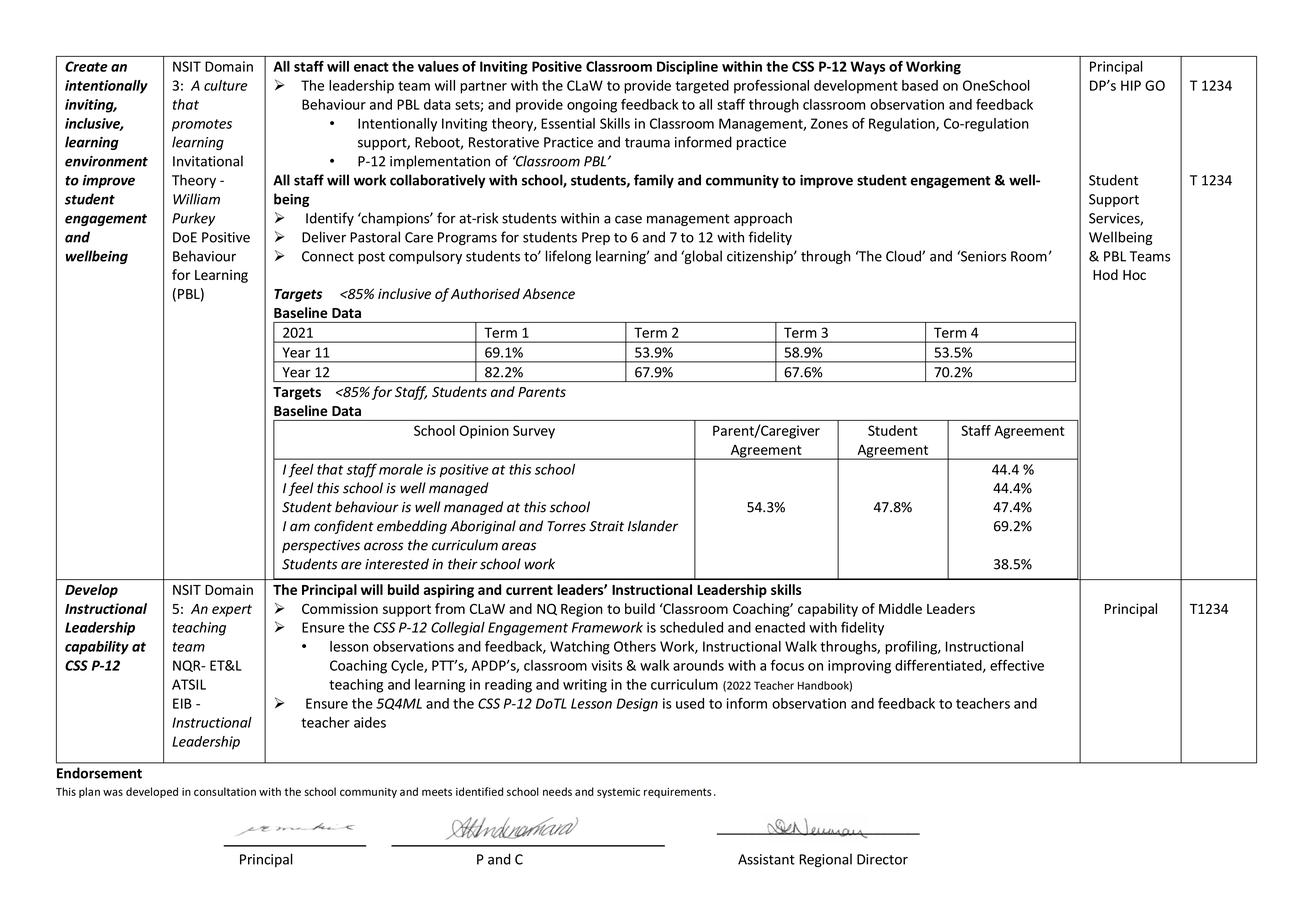 This document has width=1308, height=924. What do you see at coordinates (225, 791) in the document?
I see `consultation` at bounding box center [225, 791].
